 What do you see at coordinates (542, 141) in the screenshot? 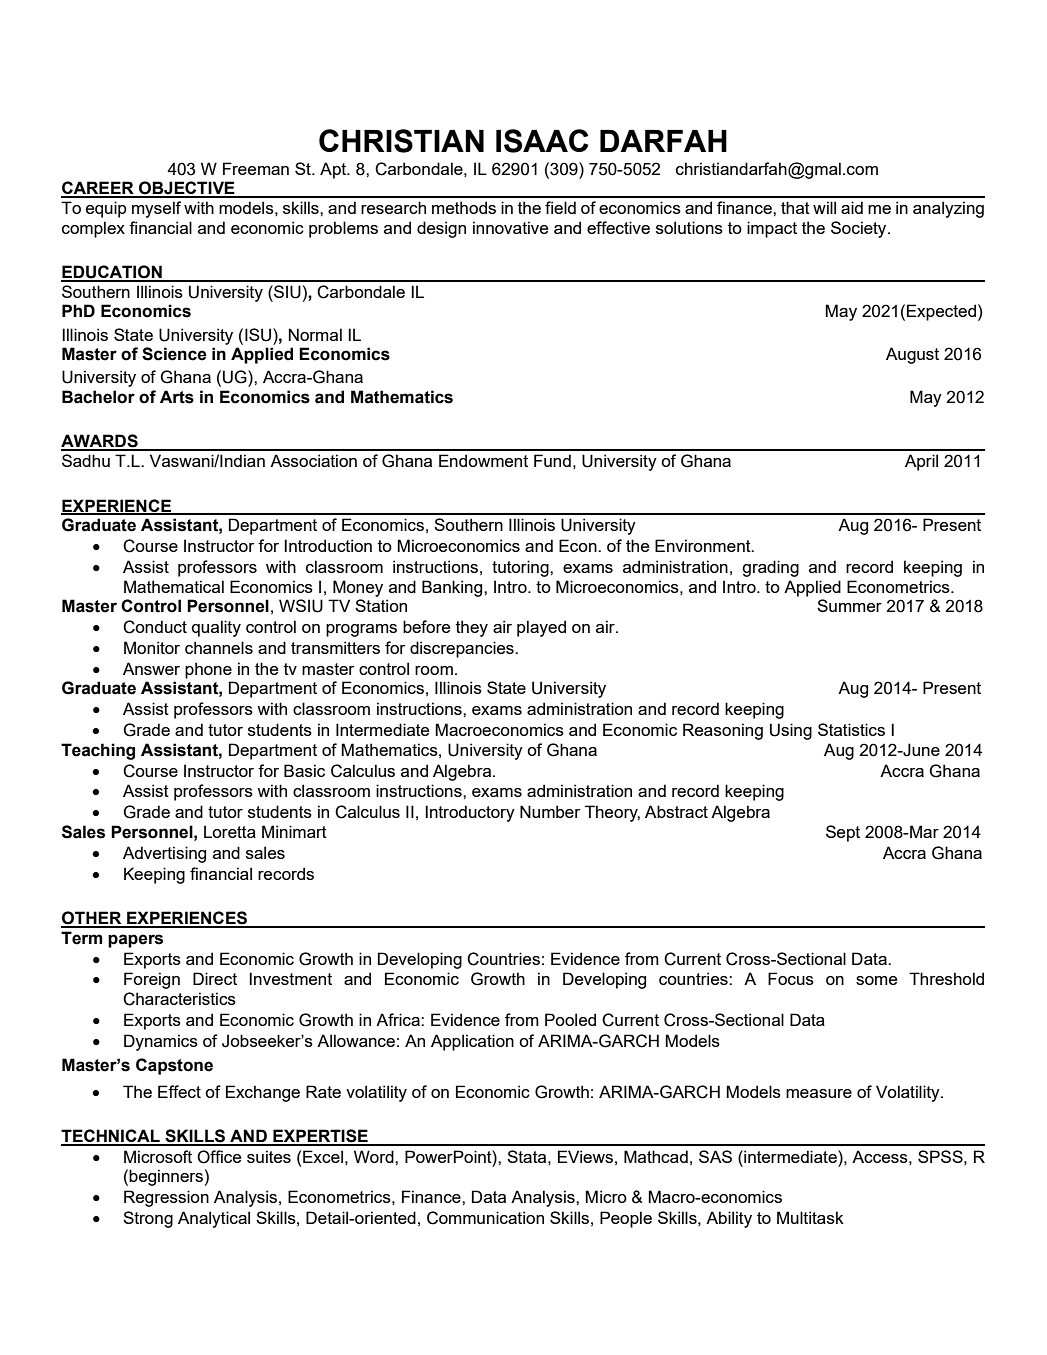
I see `ISAAC` at bounding box center [542, 141].
